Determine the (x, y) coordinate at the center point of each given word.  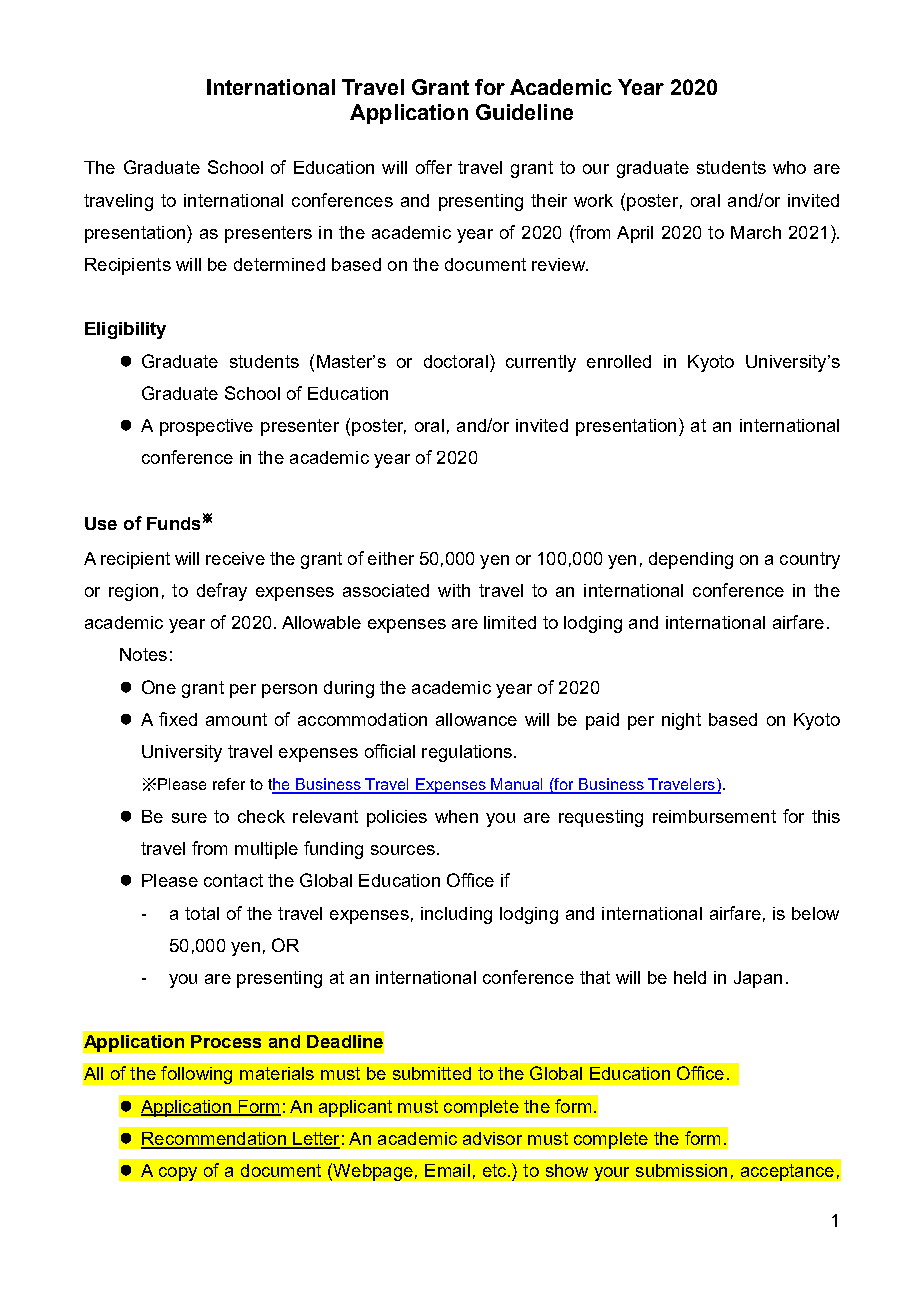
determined (279, 264)
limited (510, 622)
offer (434, 167)
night (681, 721)
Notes (143, 654)
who (789, 167)
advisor (492, 1138)
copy (178, 1174)
